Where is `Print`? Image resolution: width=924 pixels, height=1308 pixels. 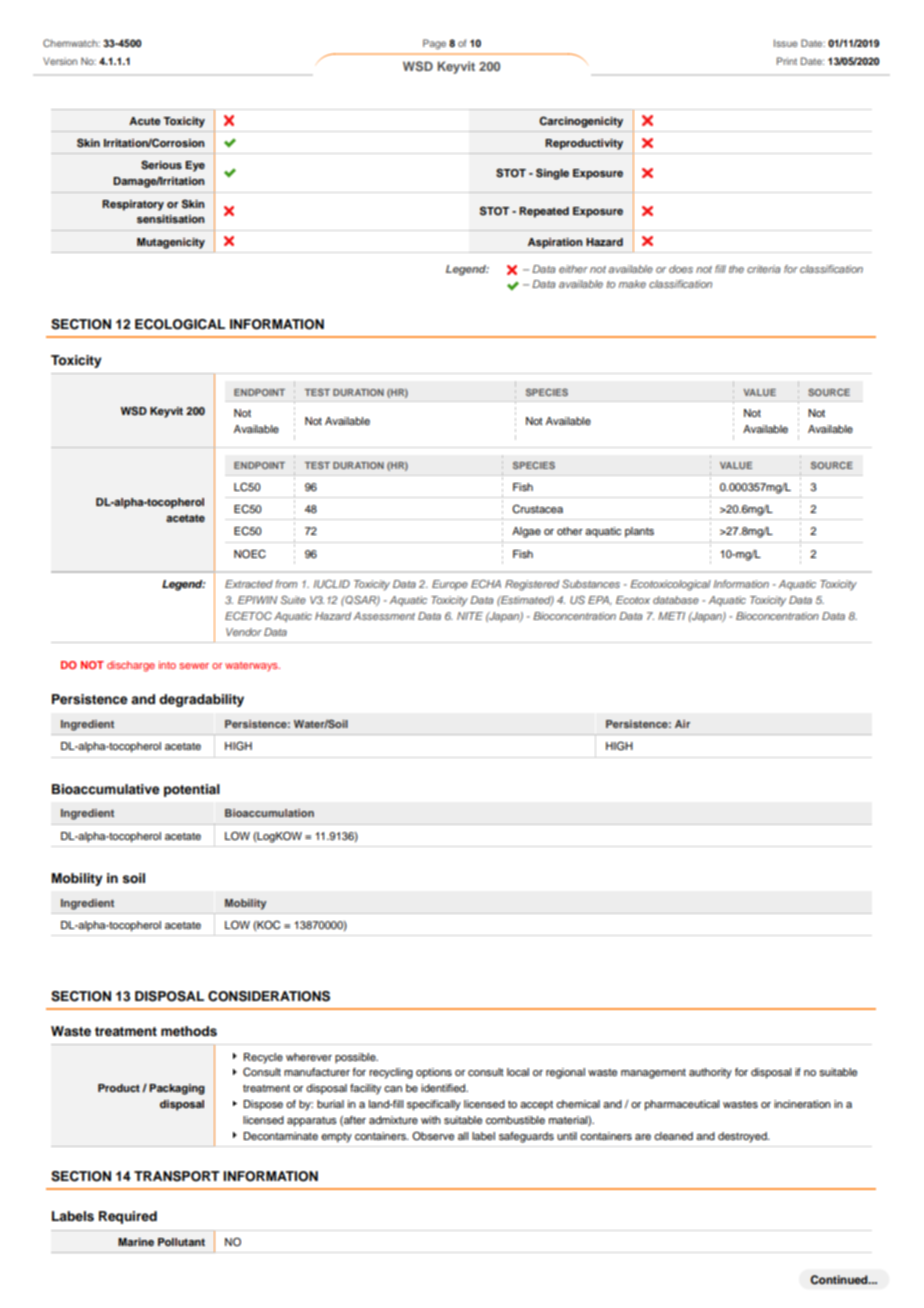 Print is located at coordinates (787, 61).
